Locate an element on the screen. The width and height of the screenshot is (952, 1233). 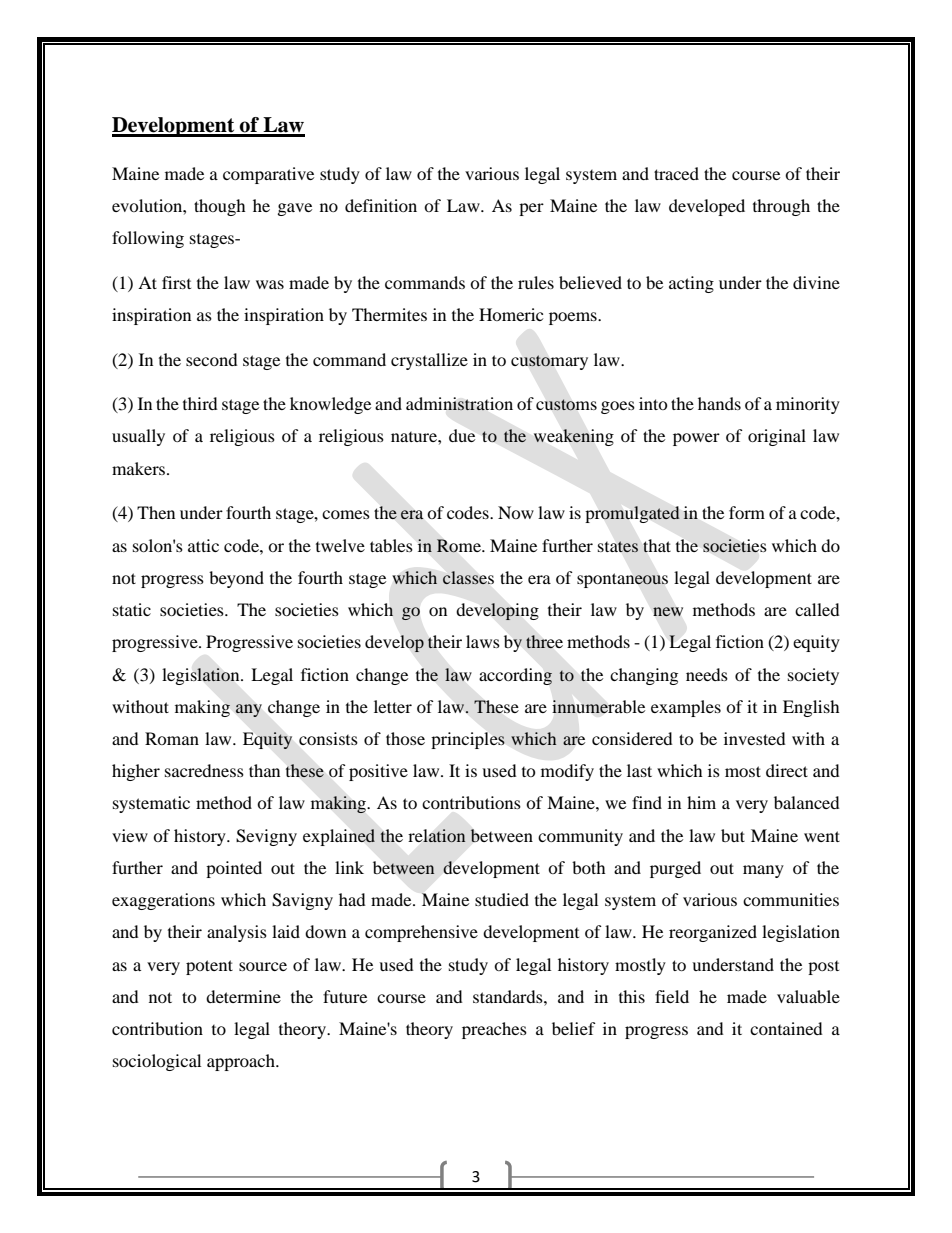
though is located at coordinates (220, 207).
